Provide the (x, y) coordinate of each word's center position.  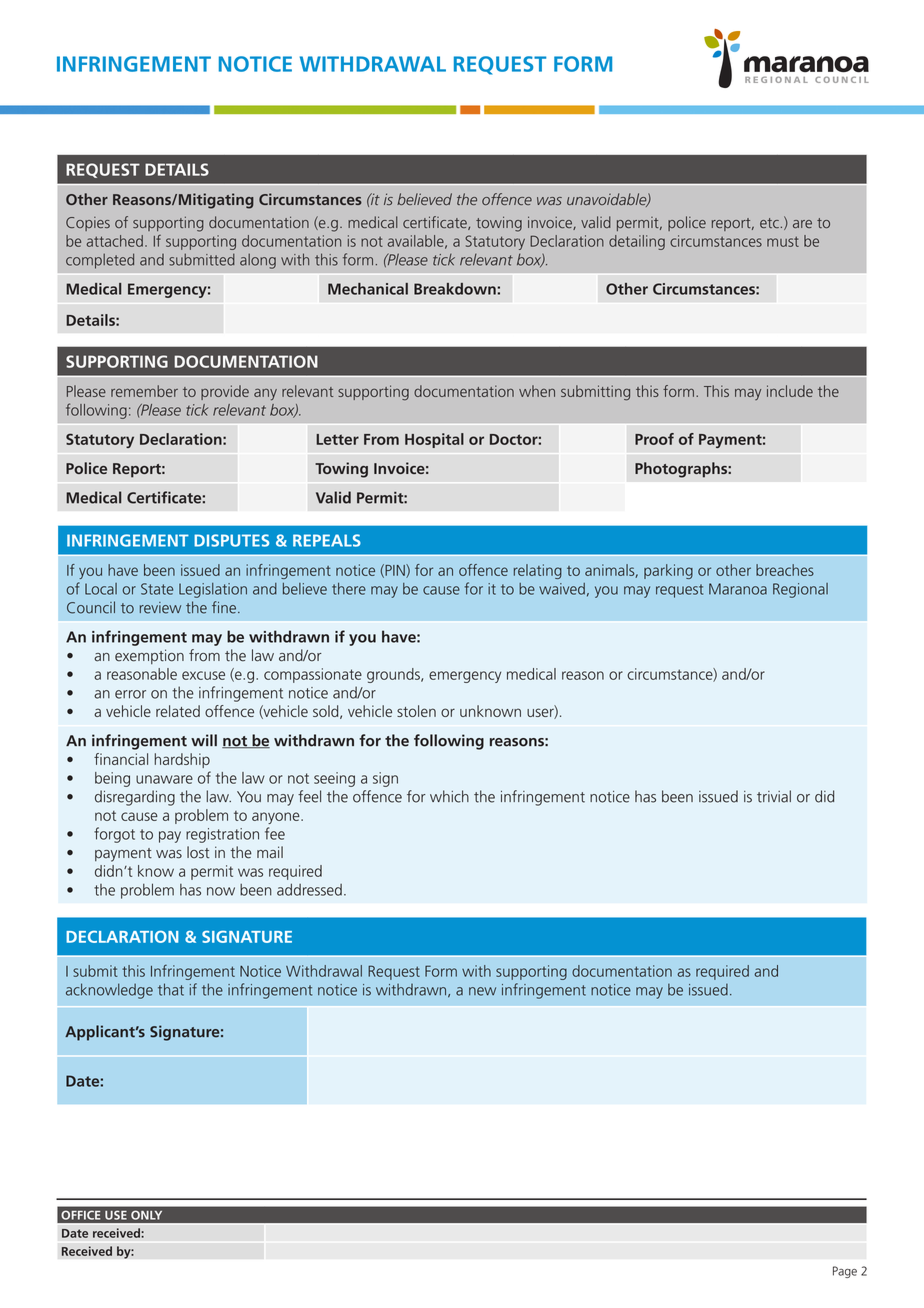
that (171, 989)
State (157, 589)
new (482, 991)
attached (114, 241)
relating (538, 571)
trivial (774, 796)
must (783, 241)
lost (198, 852)
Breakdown (455, 289)
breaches (785, 570)
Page (845, 1272)
